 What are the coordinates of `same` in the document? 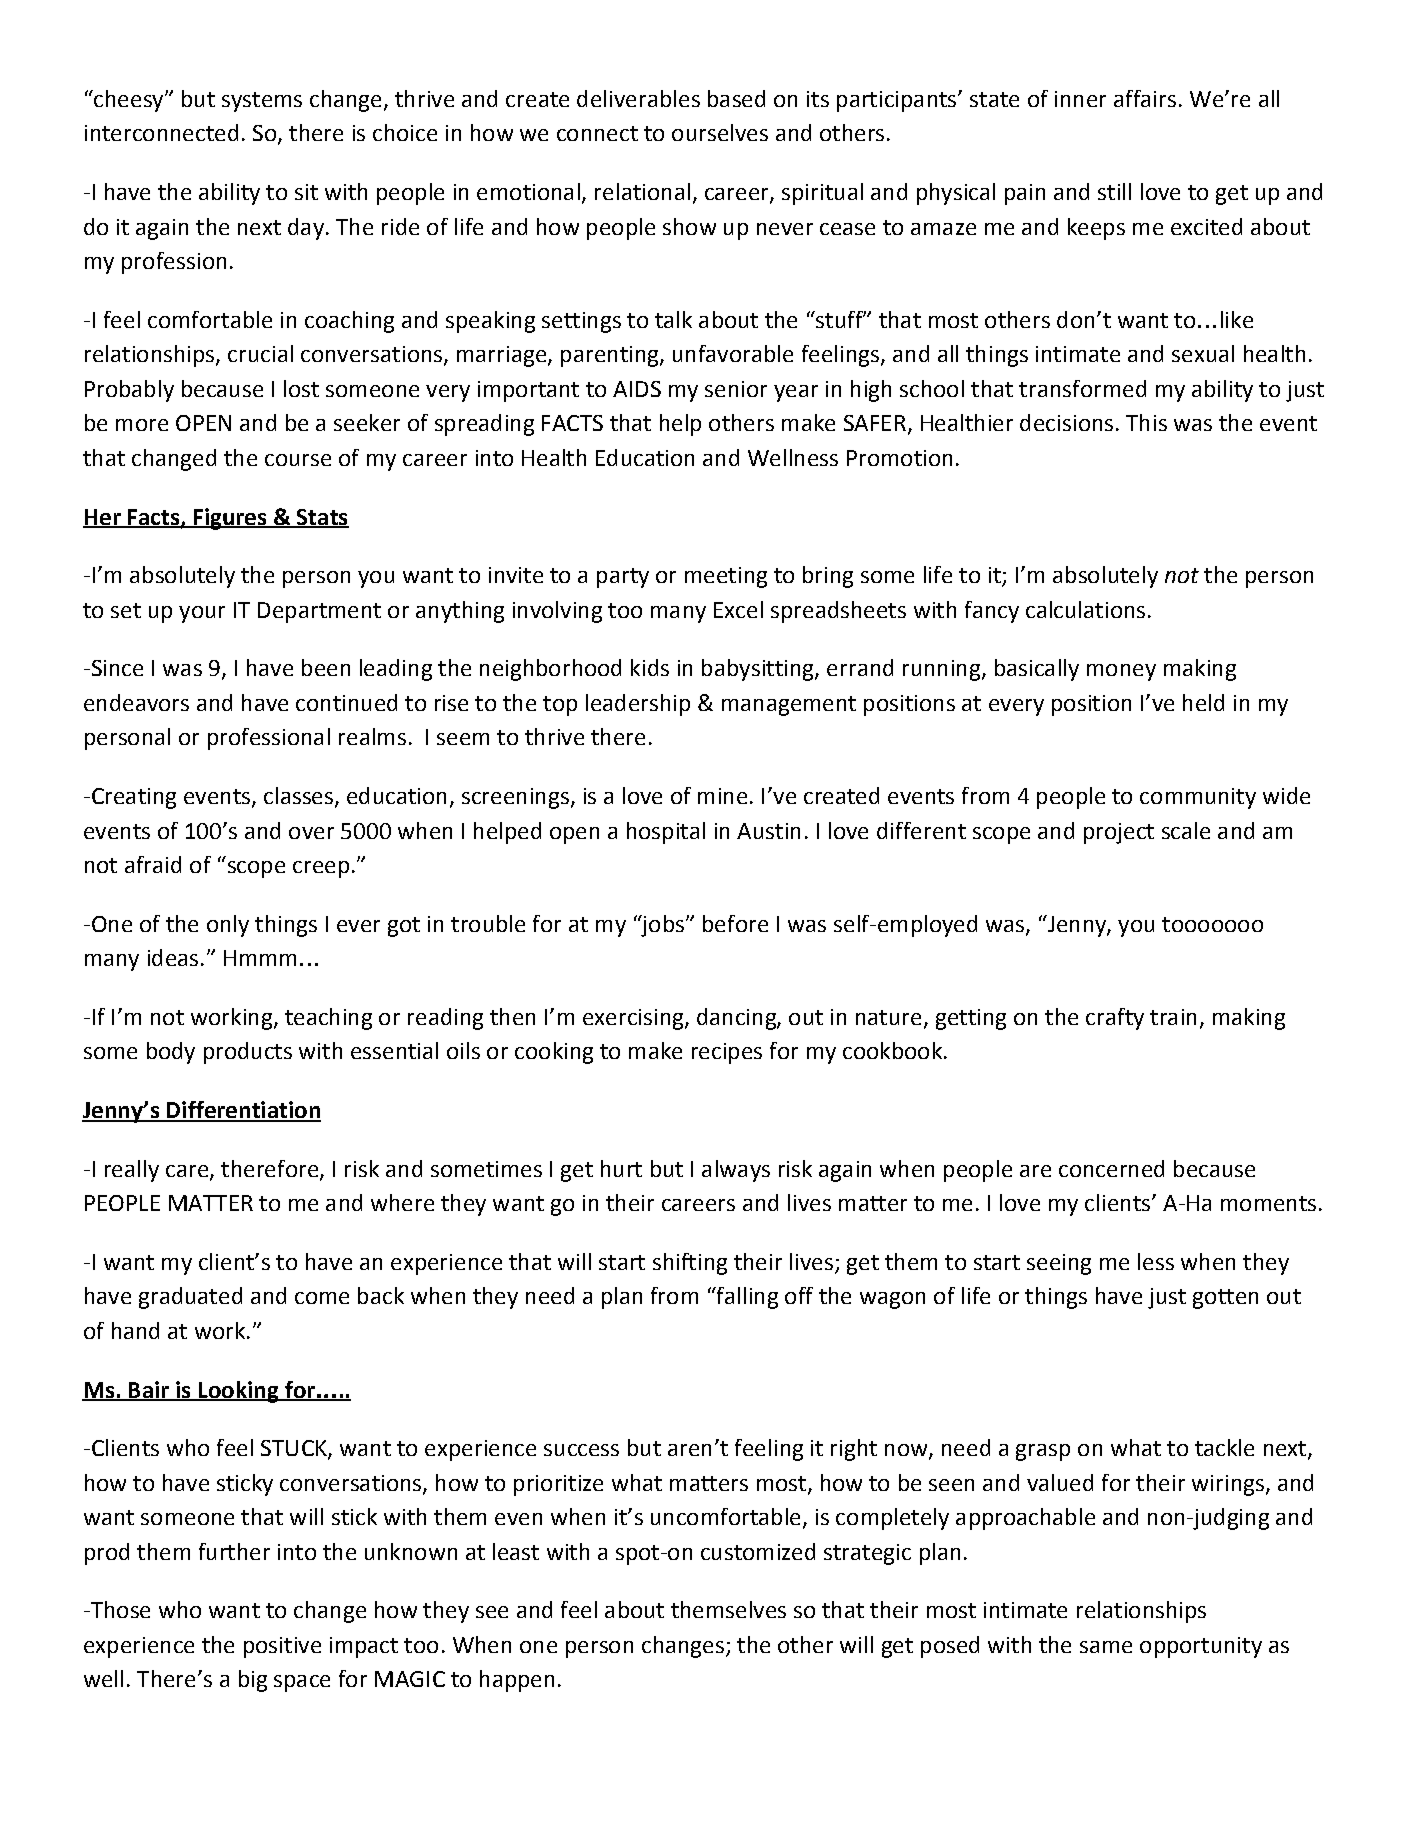 It's located at (1106, 1647).
